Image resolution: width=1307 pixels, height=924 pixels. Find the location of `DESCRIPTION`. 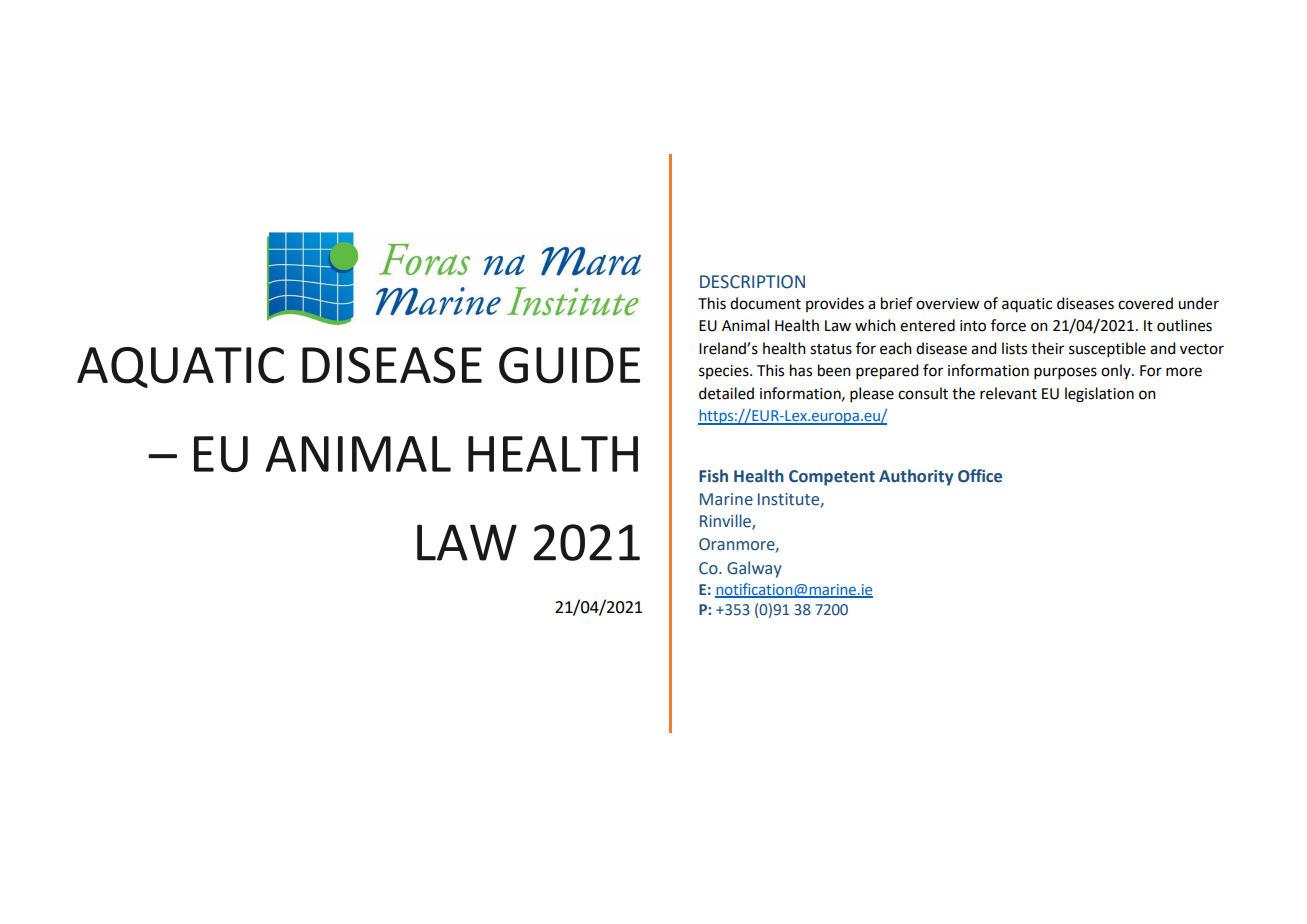

DESCRIPTION is located at coordinates (752, 282).
